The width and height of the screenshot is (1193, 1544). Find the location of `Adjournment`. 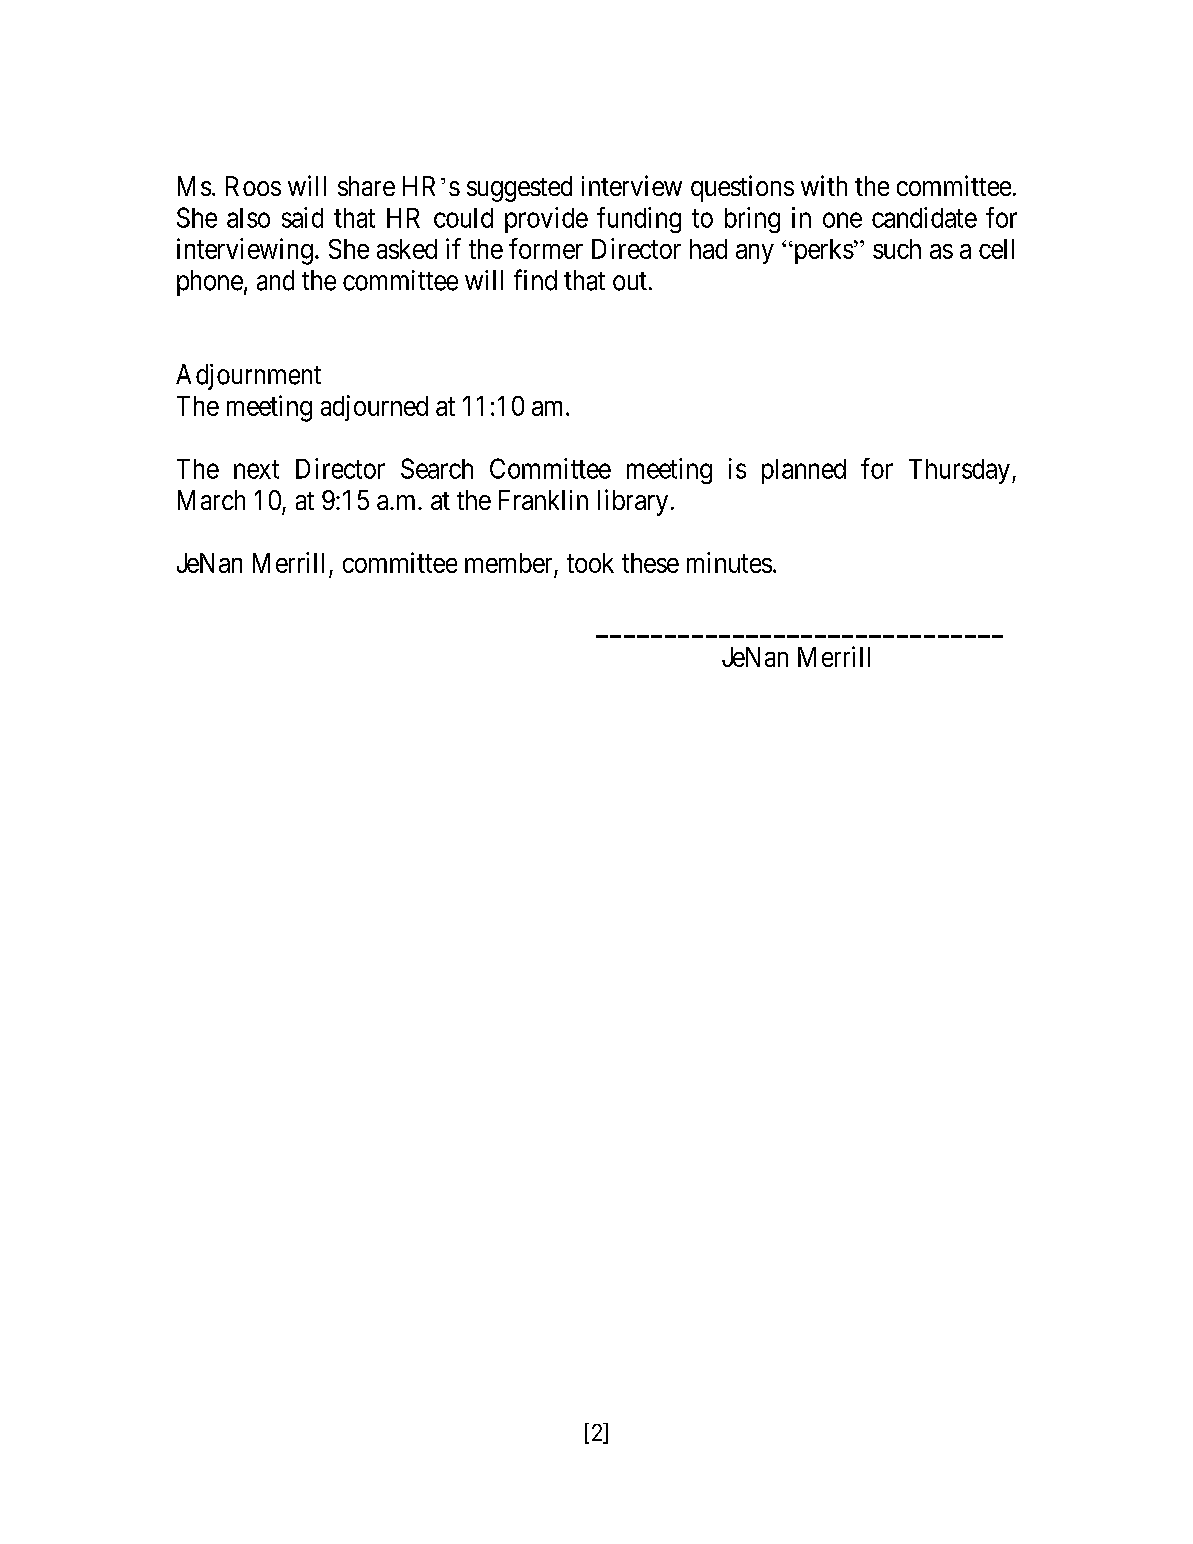

Adjournment is located at coordinates (248, 377).
